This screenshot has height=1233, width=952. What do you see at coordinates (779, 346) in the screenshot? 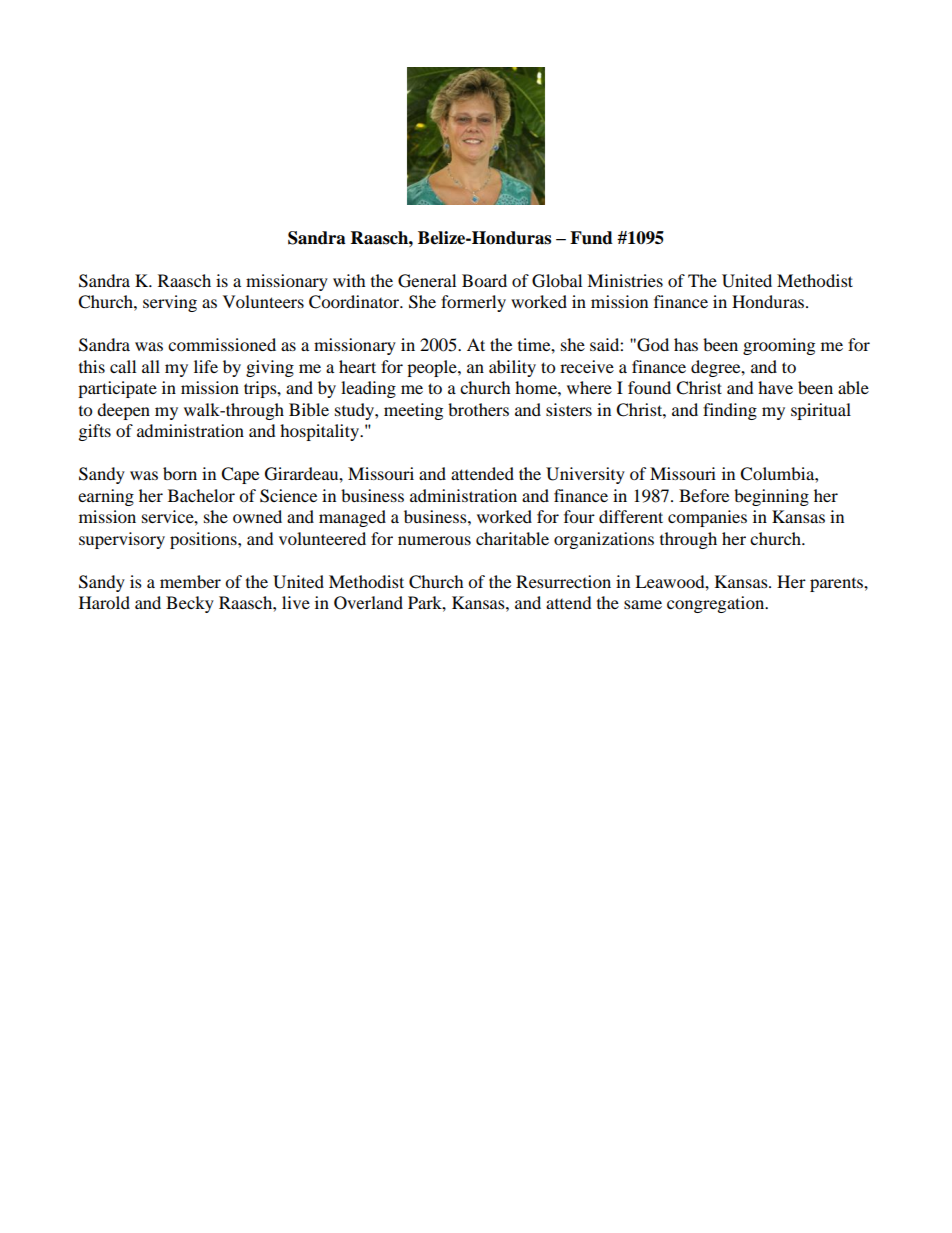
I see `grooming` at bounding box center [779, 346].
